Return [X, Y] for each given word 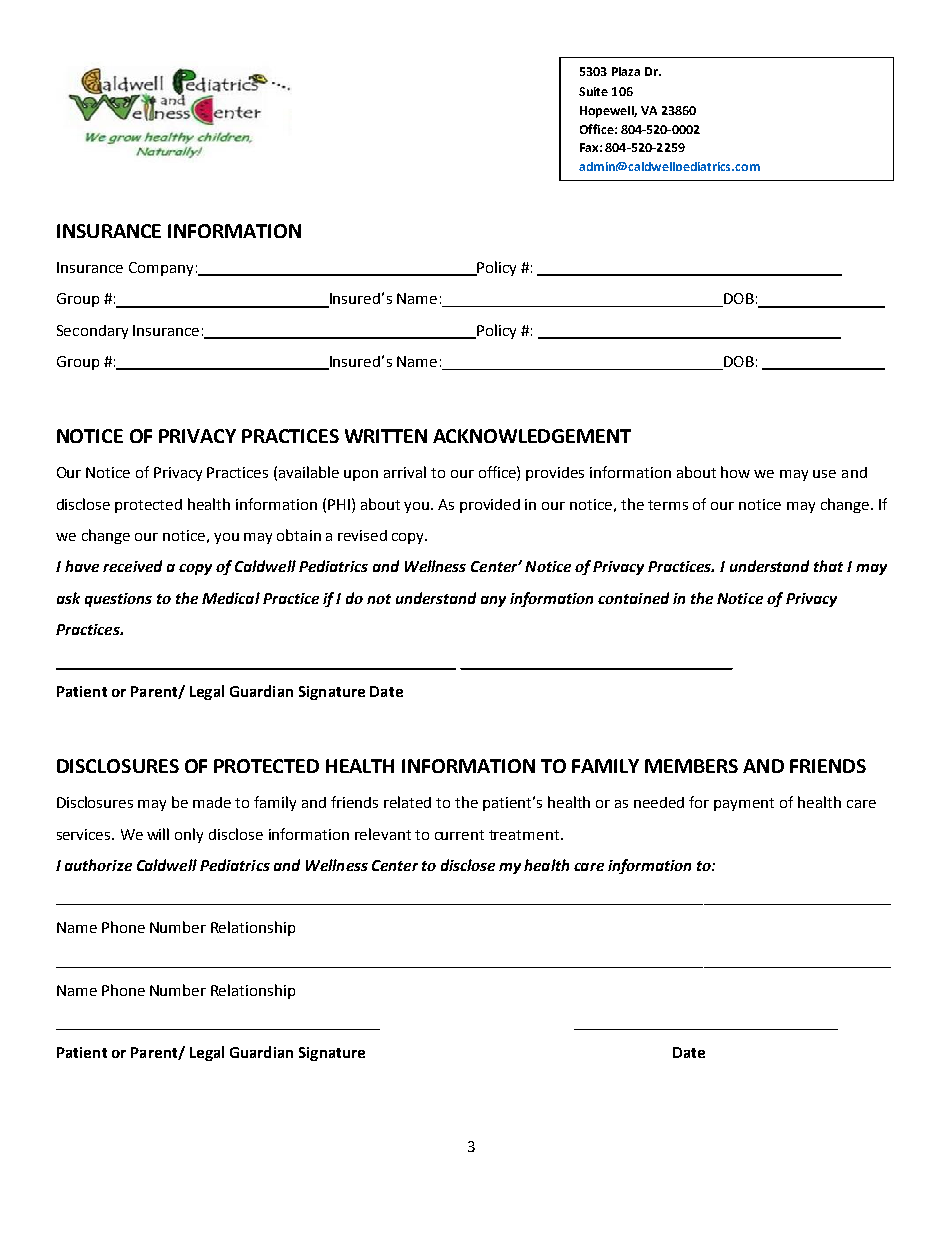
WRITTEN [386, 436]
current [459, 835]
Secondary [92, 332]
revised [362, 535]
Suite [593, 91]
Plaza [626, 71]
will [158, 834]
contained [633, 598]
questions [118, 600]
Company [161, 269]
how [735, 472]
